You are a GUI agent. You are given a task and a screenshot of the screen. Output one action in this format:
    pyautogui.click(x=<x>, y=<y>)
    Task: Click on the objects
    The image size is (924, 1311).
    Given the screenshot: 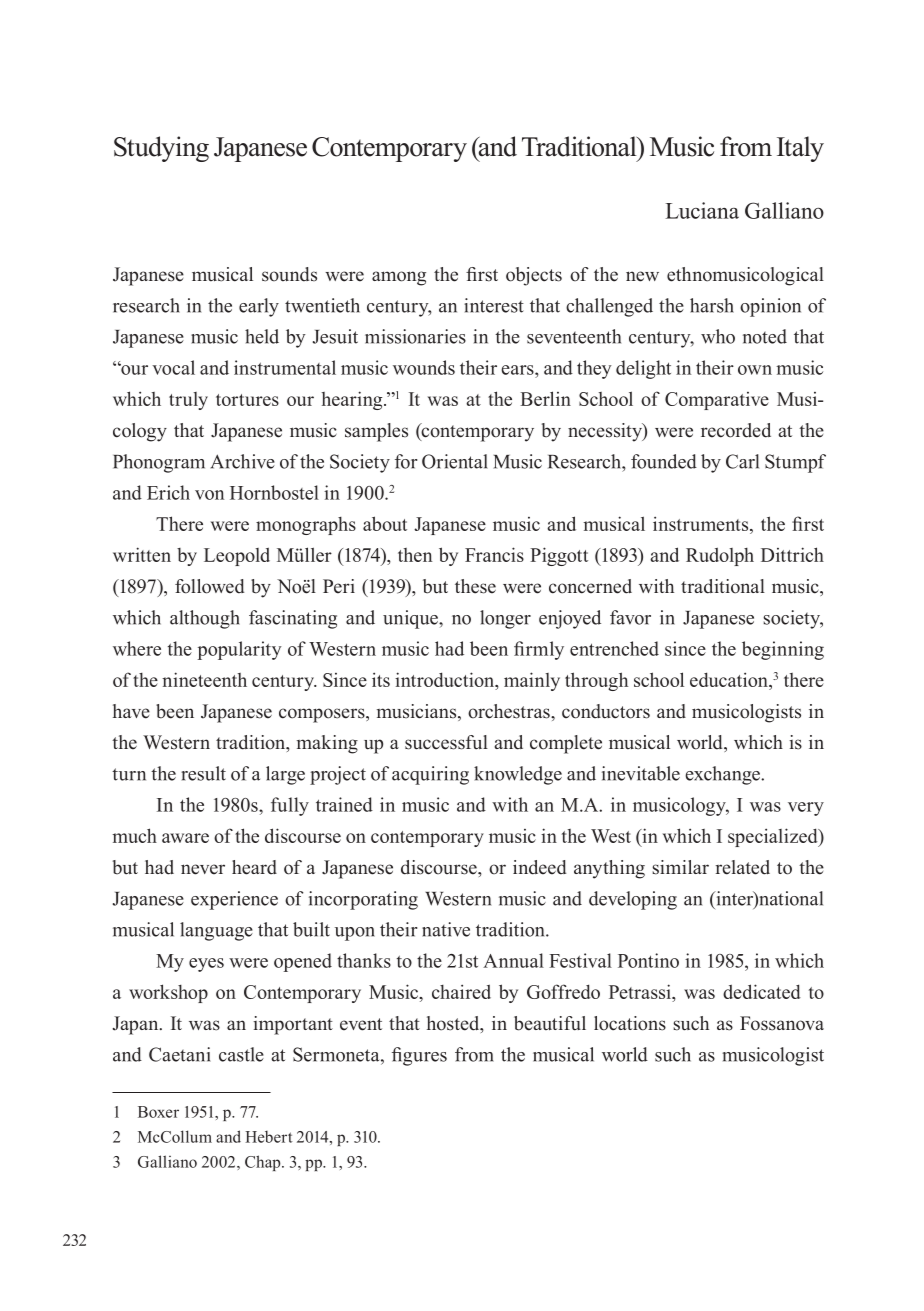 What is the action you would take?
    pyautogui.click(x=534, y=276)
